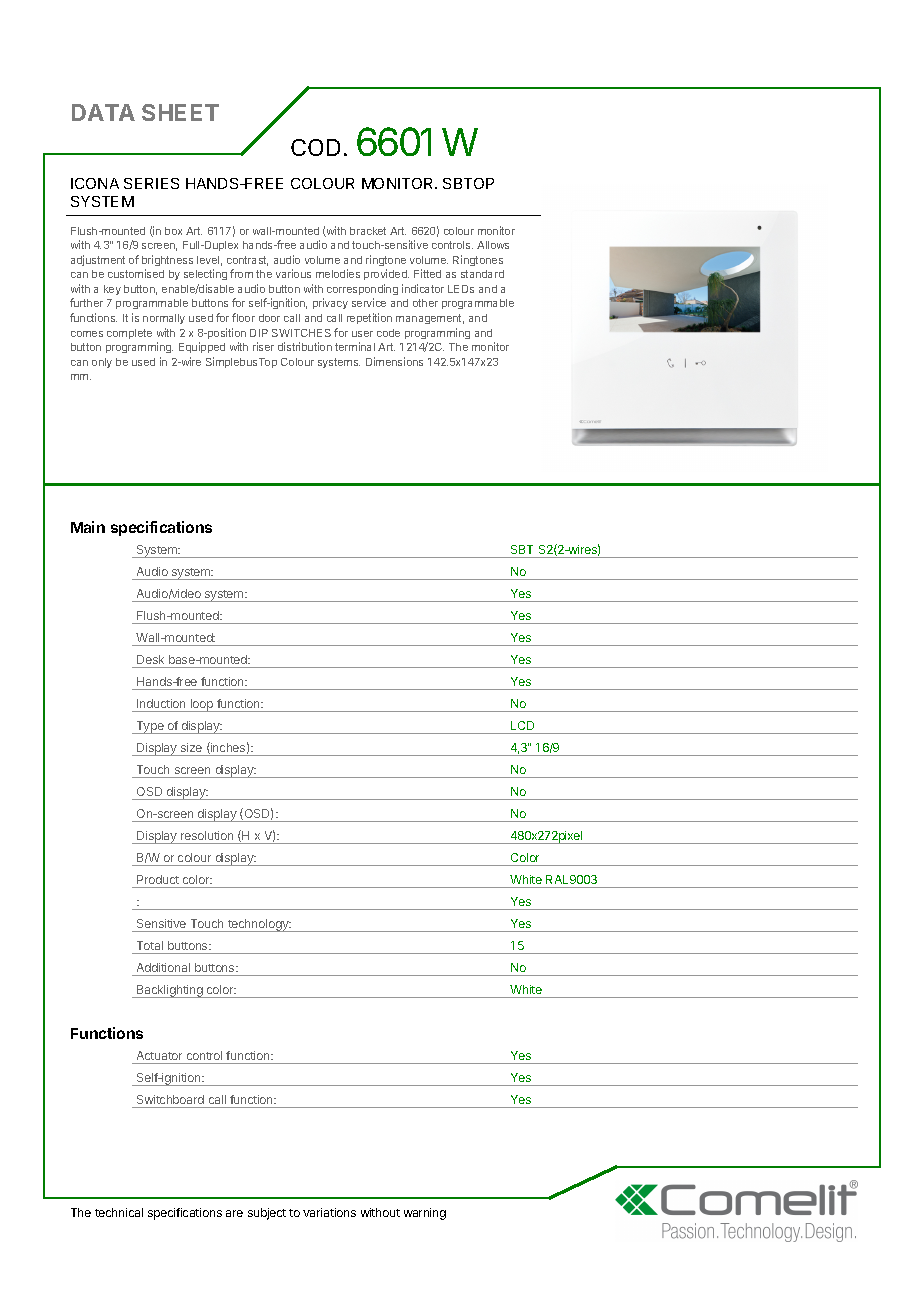 The width and height of the screenshot is (924, 1308). What do you see at coordinates (158, 879) in the screenshot?
I see `Product` at bounding box center [158, 879].
